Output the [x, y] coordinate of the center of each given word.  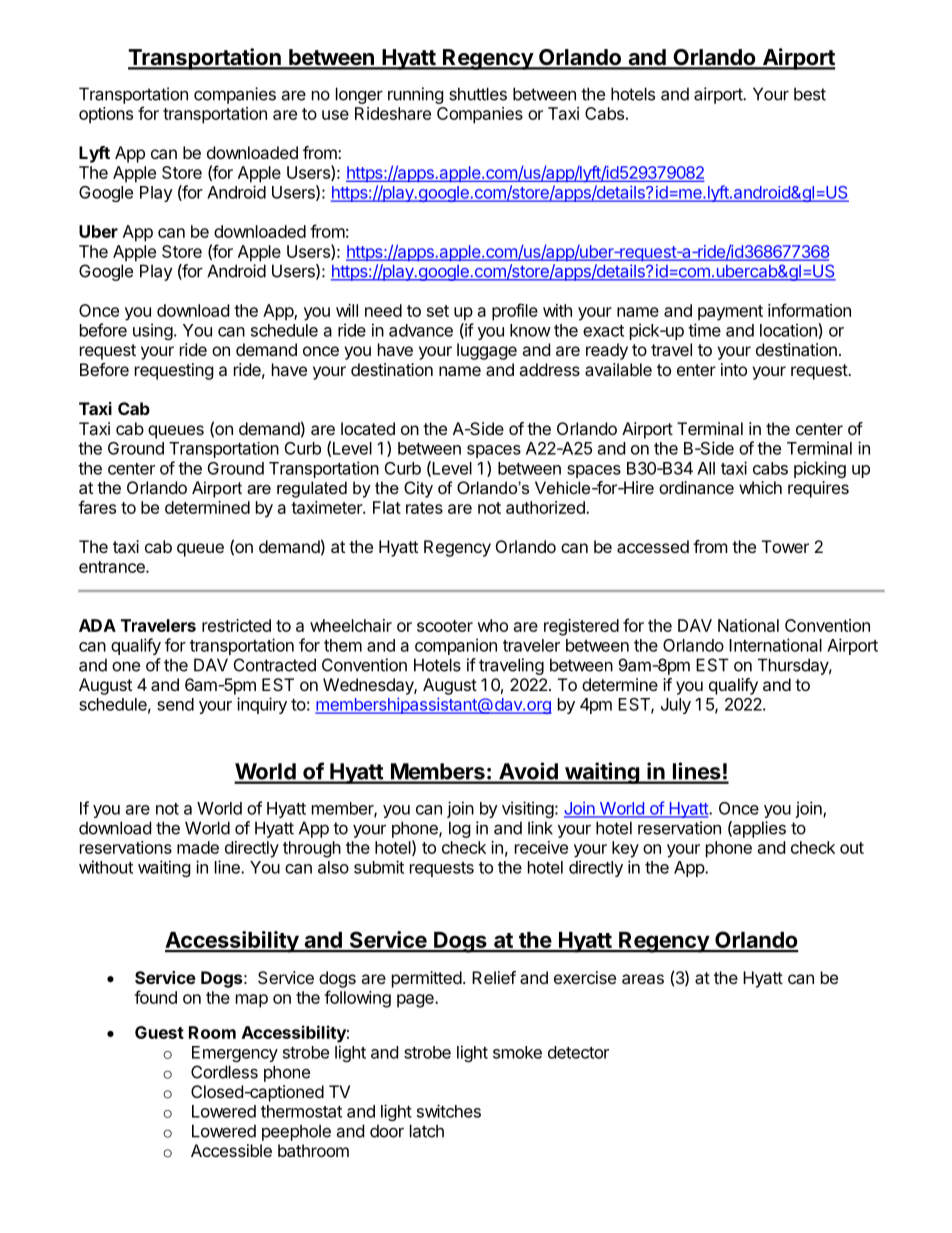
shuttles [478, 94]
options [106, 115]
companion [456, 646]
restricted [236, 625]
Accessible [231, 1150]
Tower [785, 546]
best [810, 94]
